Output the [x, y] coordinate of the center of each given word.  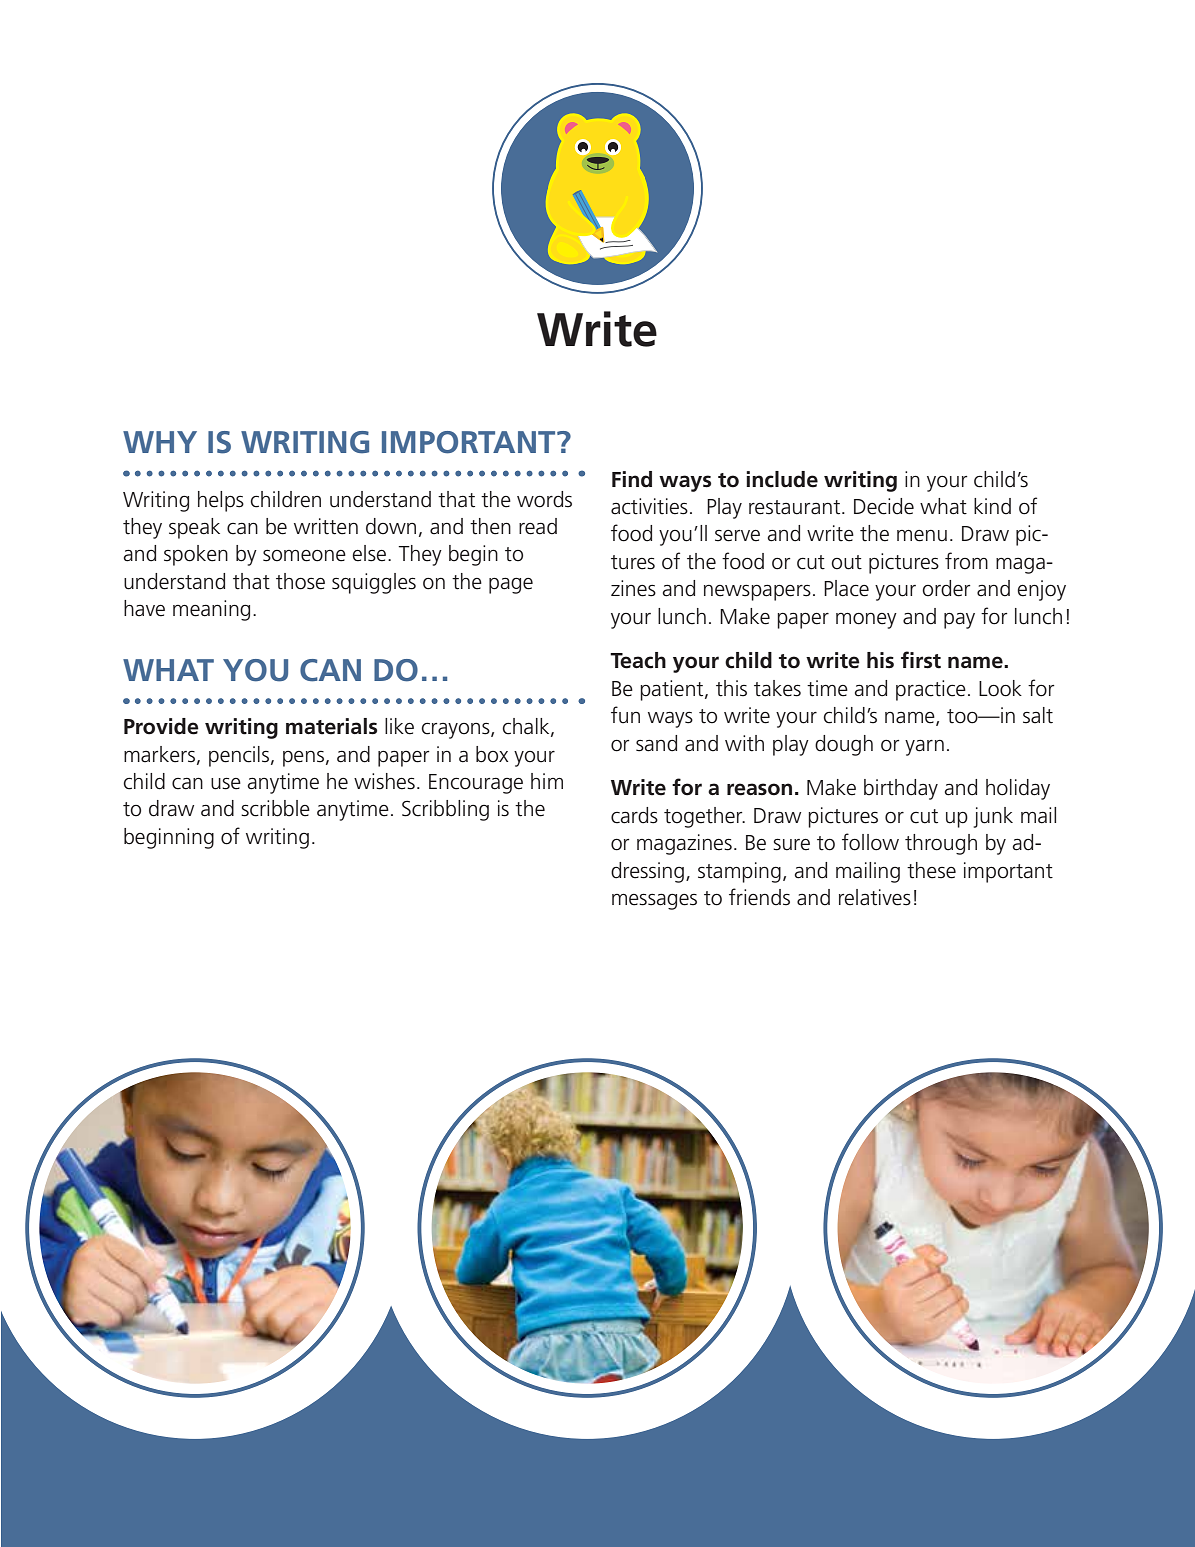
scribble [275, 808]
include [782, 479]
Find [632, 479]
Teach [638, 660]
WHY [160, 442]
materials [331, 726]
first [921, 660]
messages [654, 901]
